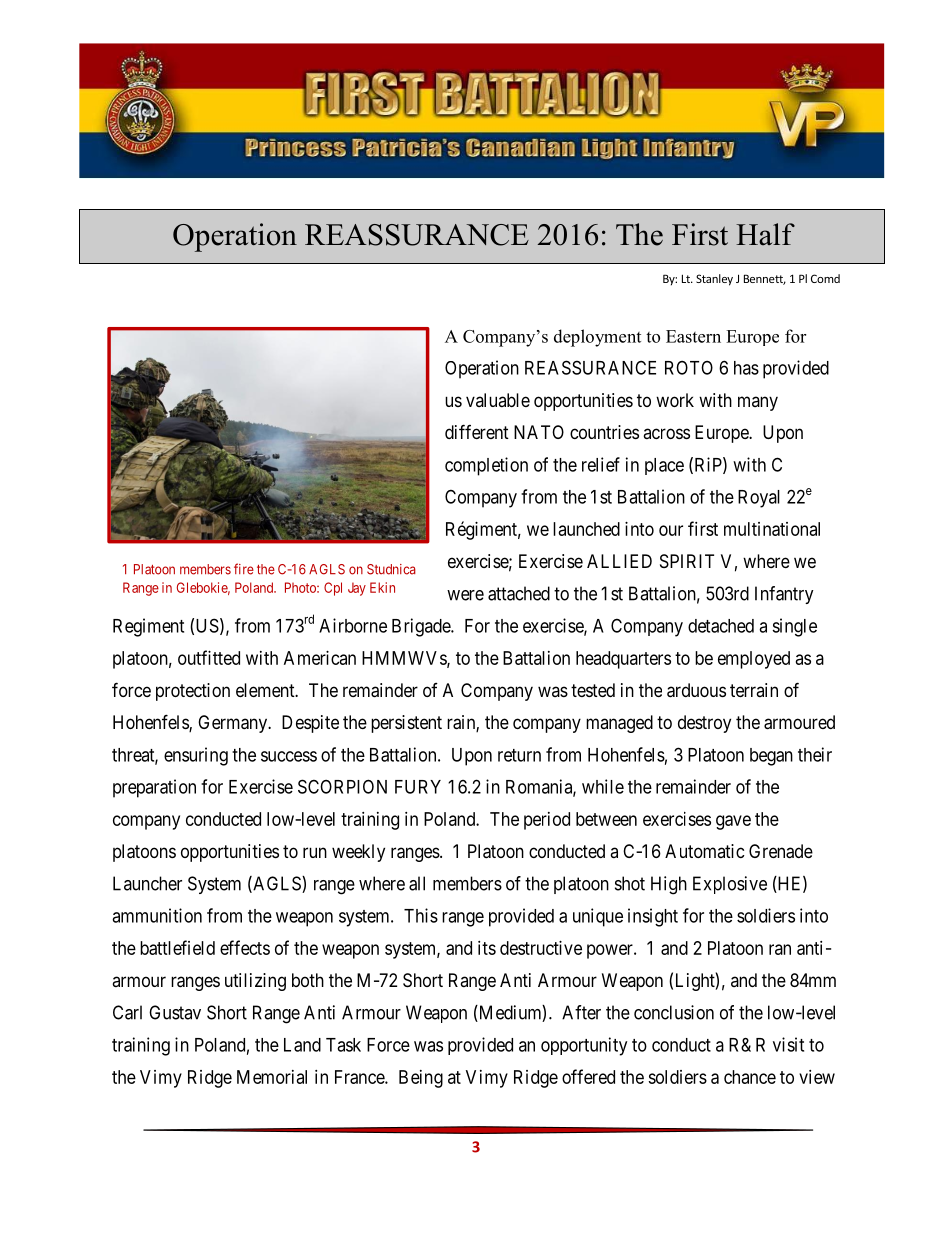 This document has width=952, height=1233. What do you see at coordinates (754, 660) in the document?
I see `employed` at bounding box center [754, 660].
